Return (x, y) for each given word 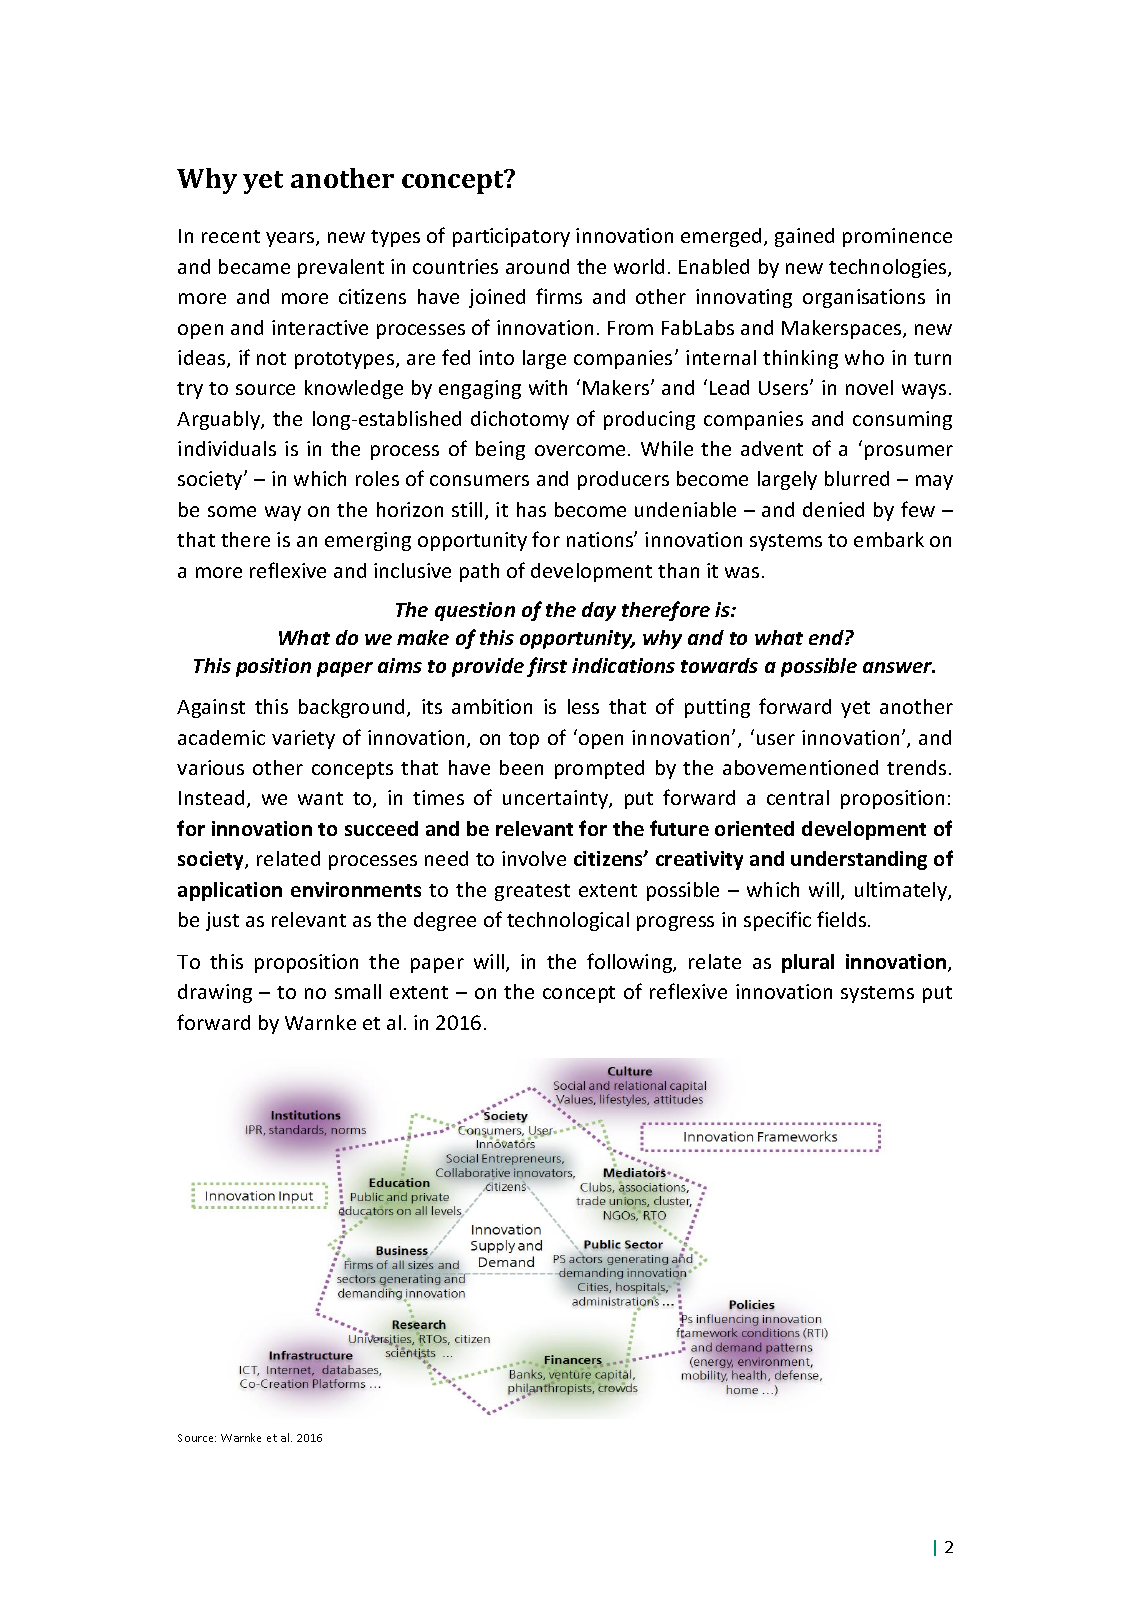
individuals (227, 448)
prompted (599, 769)
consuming (902, 420)
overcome (580, 450)
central (798, 797)
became (254, 266)
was (742, 572)
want (320, 798)
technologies (889, 268)
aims (400, 665)
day (599, 611)
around (537, 266)
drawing (215, 993)
